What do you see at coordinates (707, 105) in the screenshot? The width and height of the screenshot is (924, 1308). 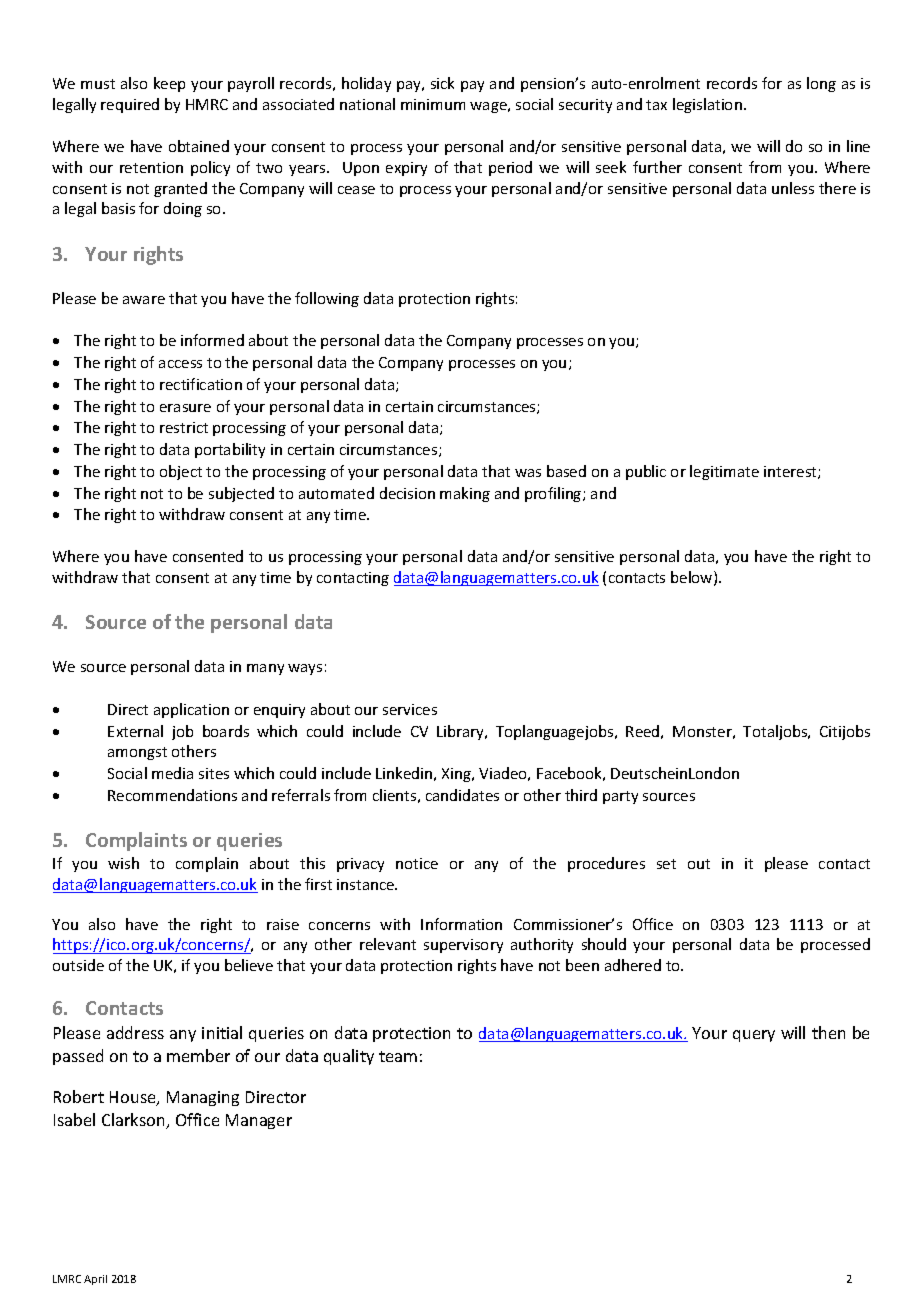 I see `legislation` at bounding box center [707, 105].
